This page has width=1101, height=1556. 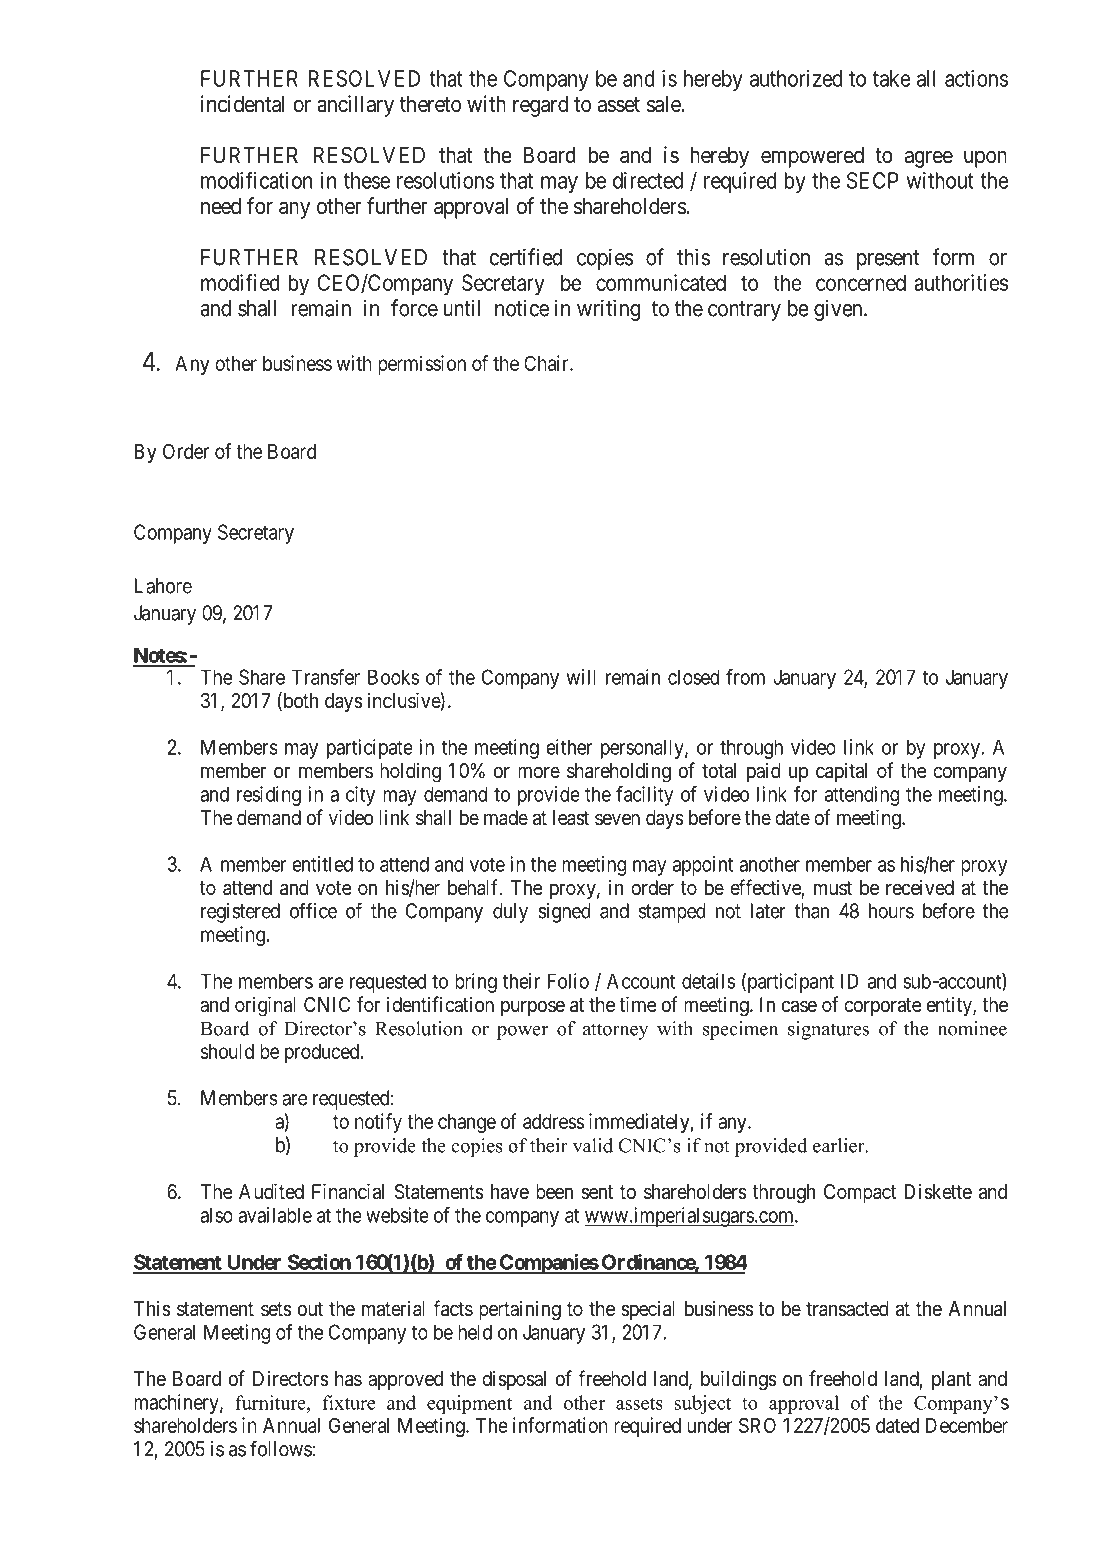 What do you see at coordinates (745, 677) in the page?
I see `from` at bounding box center [745, 677].
